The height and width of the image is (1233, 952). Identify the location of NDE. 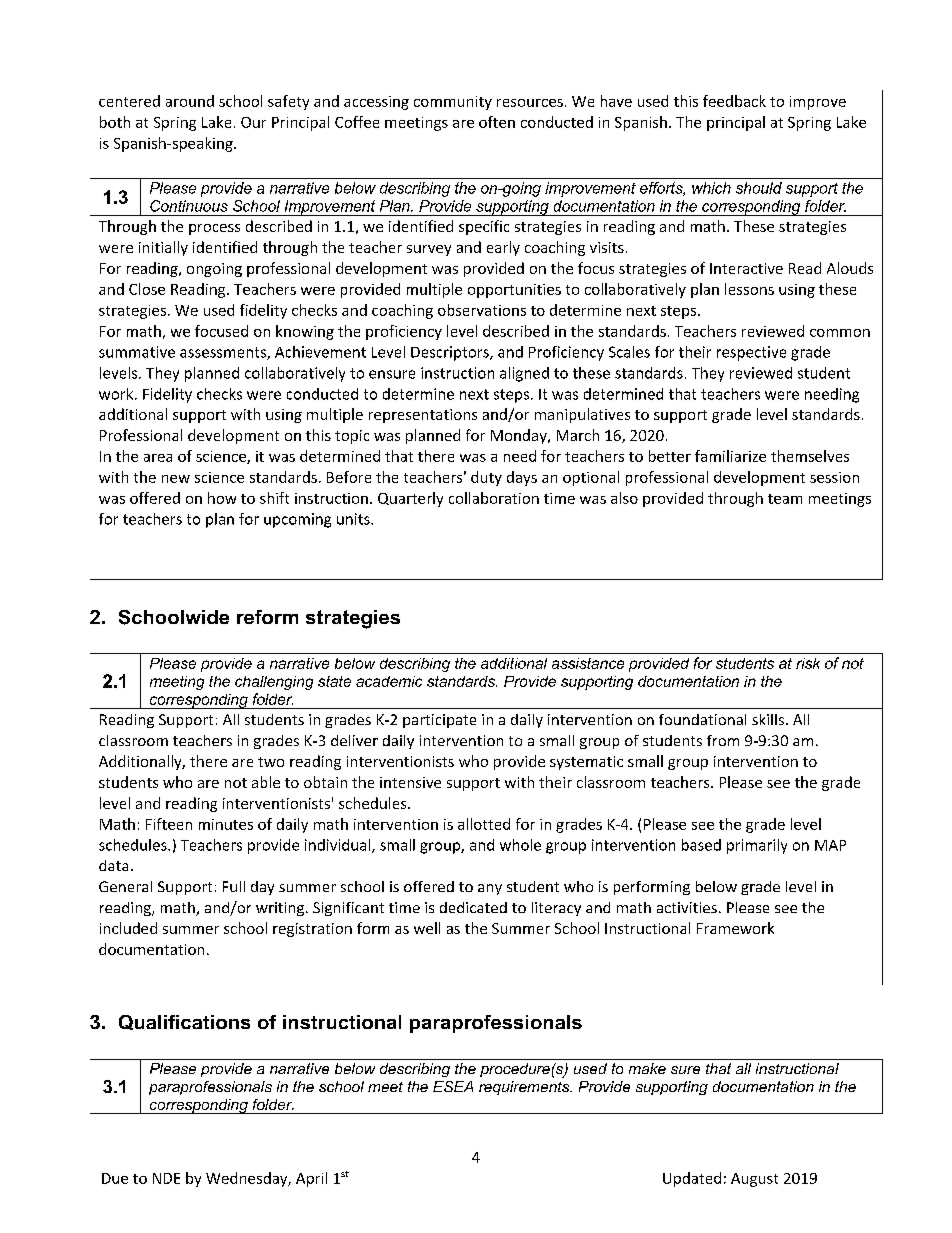
(166, 1178).
